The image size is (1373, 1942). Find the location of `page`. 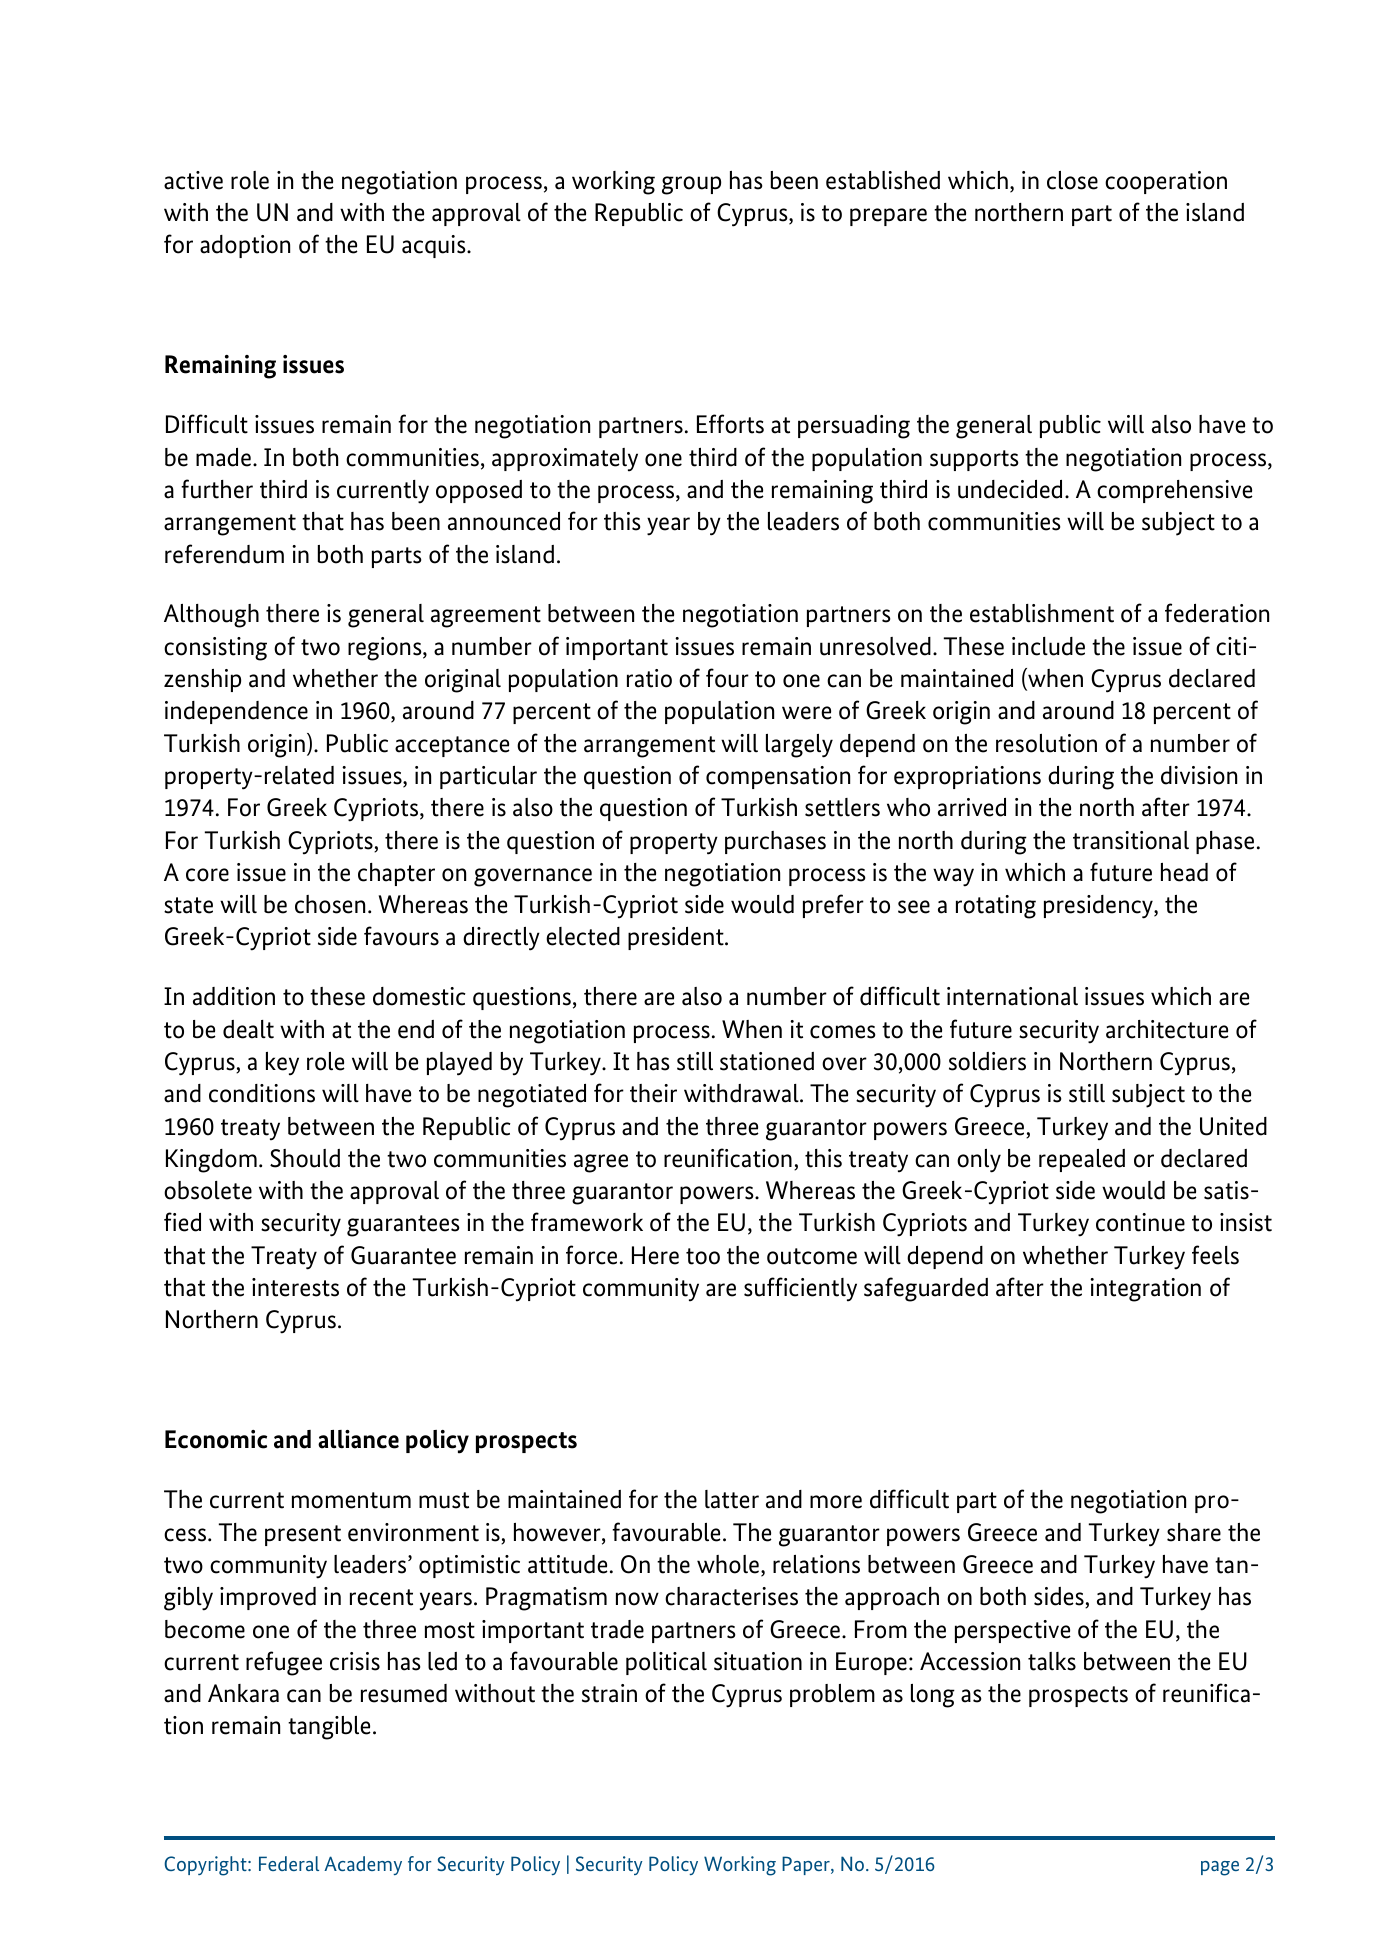

page is located at coordinates (1220, 1868).
